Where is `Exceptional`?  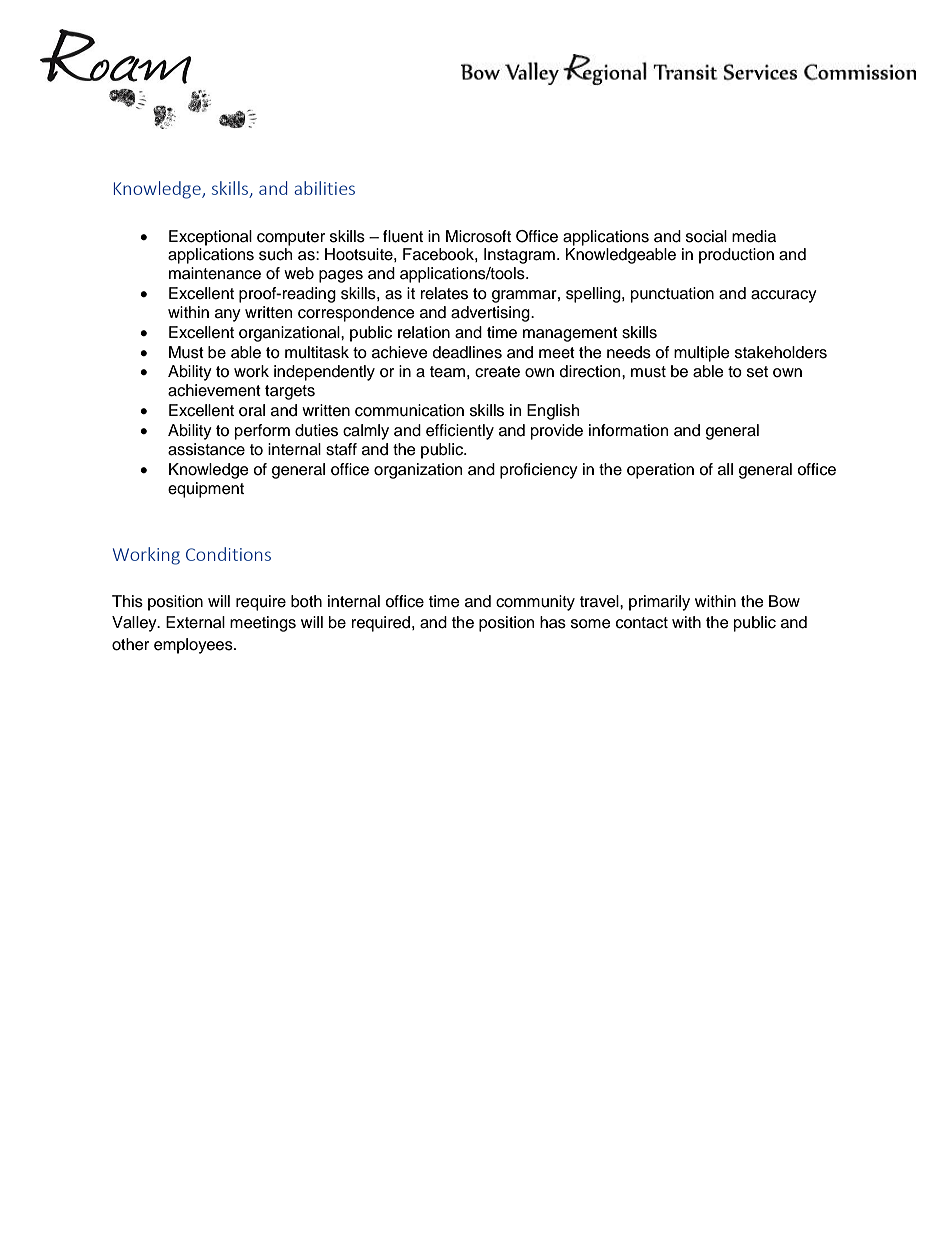 Exceptional is located at coordinates (210, 238).
